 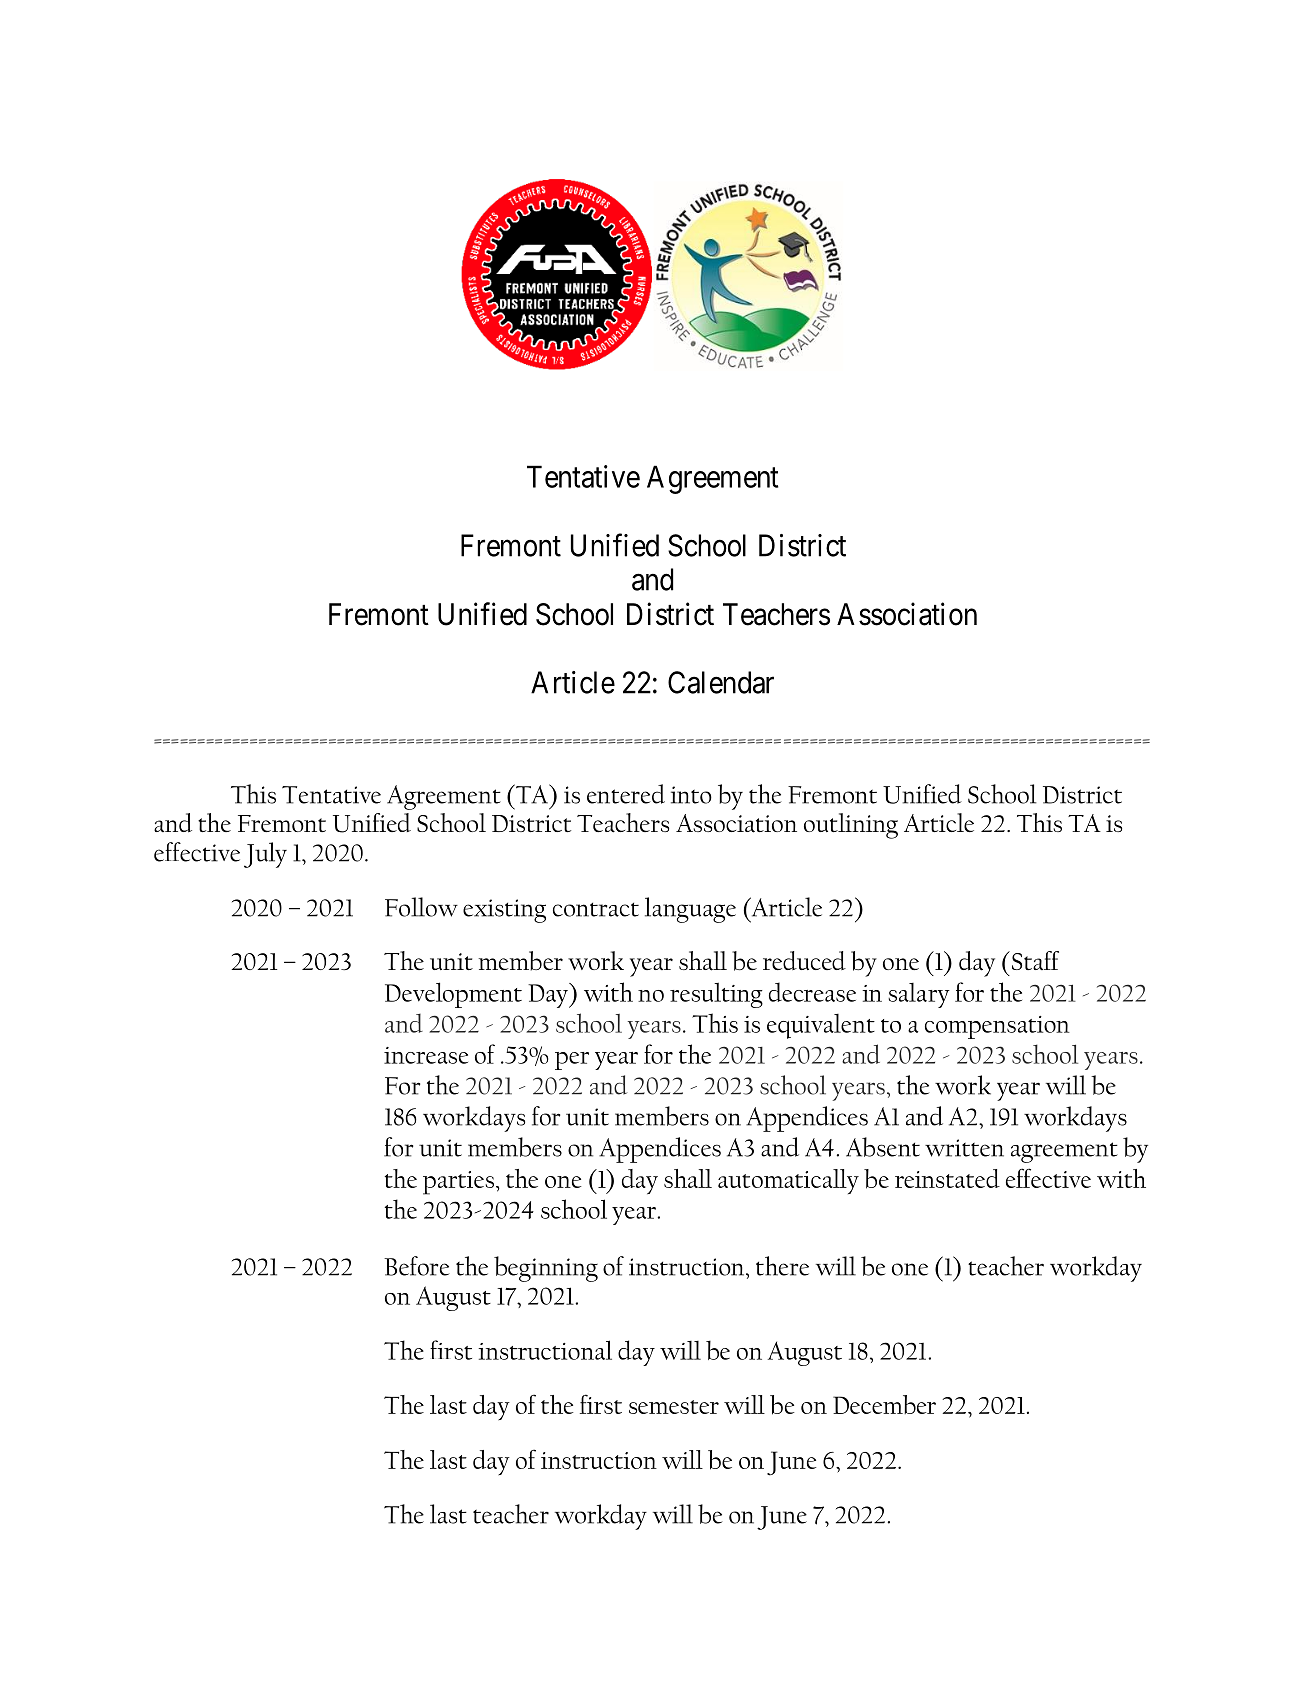 I want to click on beginning, so click(x=546, y=1269).
